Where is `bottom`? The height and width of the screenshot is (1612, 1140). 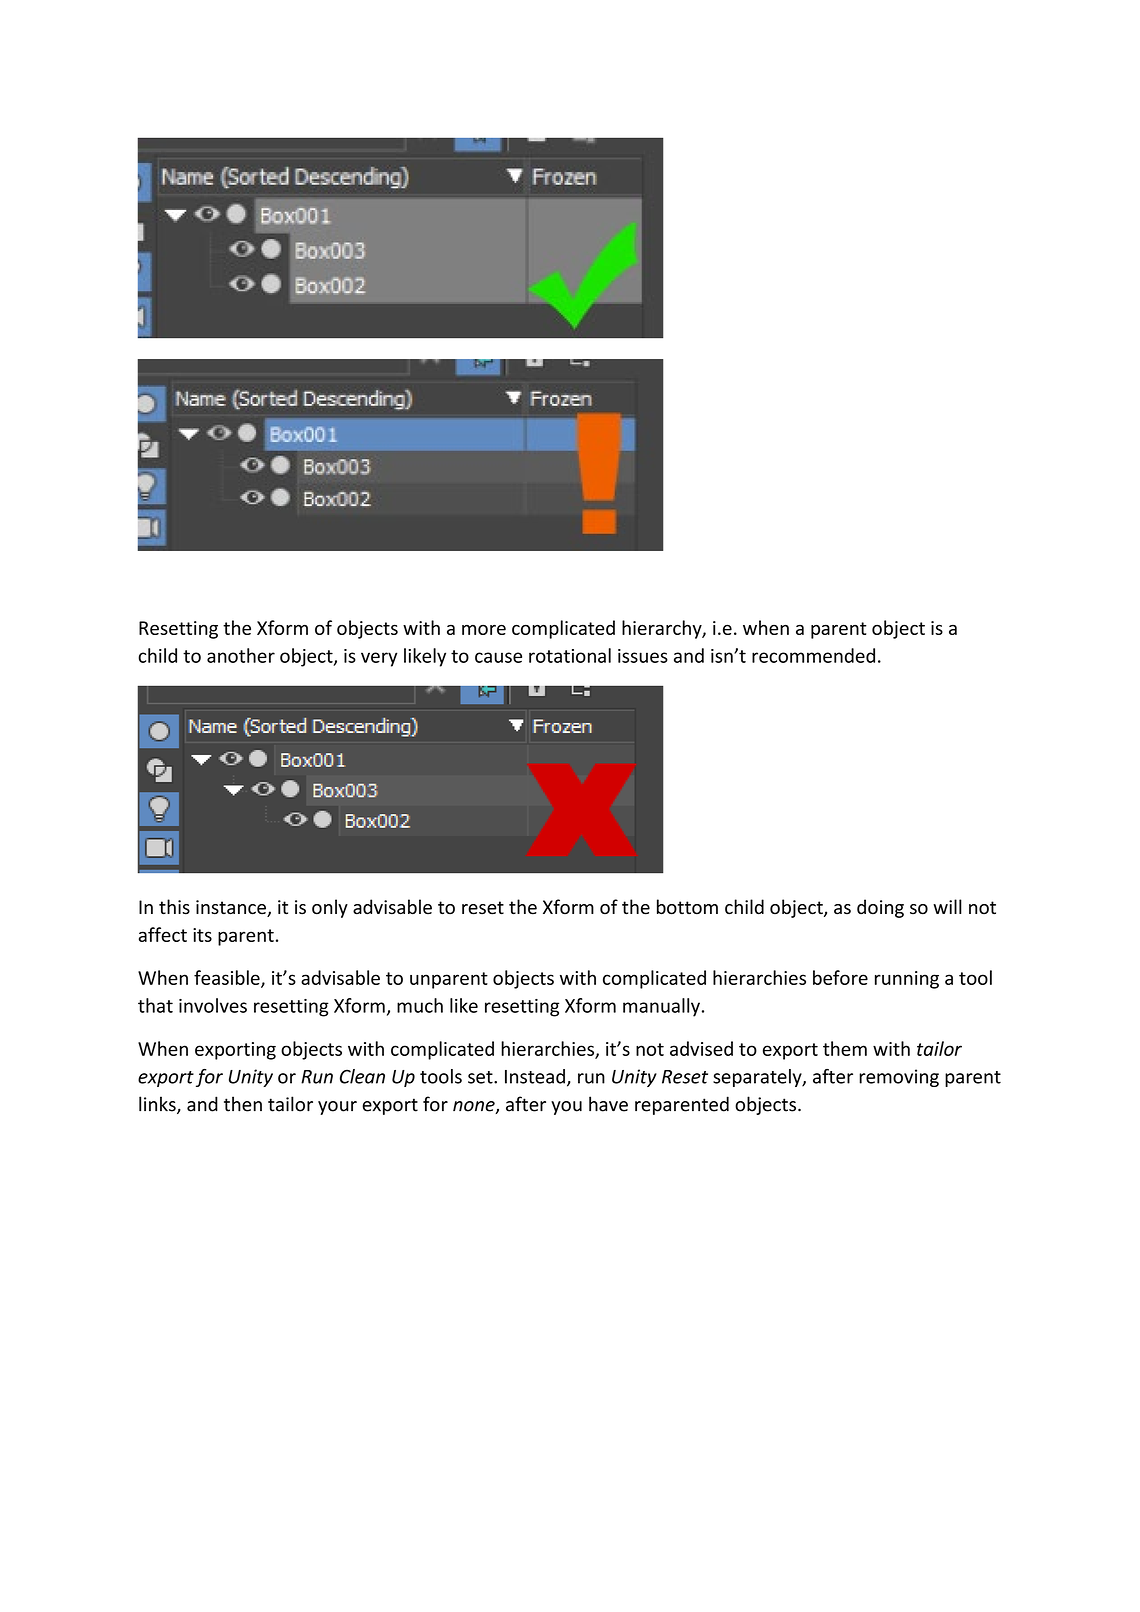 bottom is located at coordinates (687, 907).
